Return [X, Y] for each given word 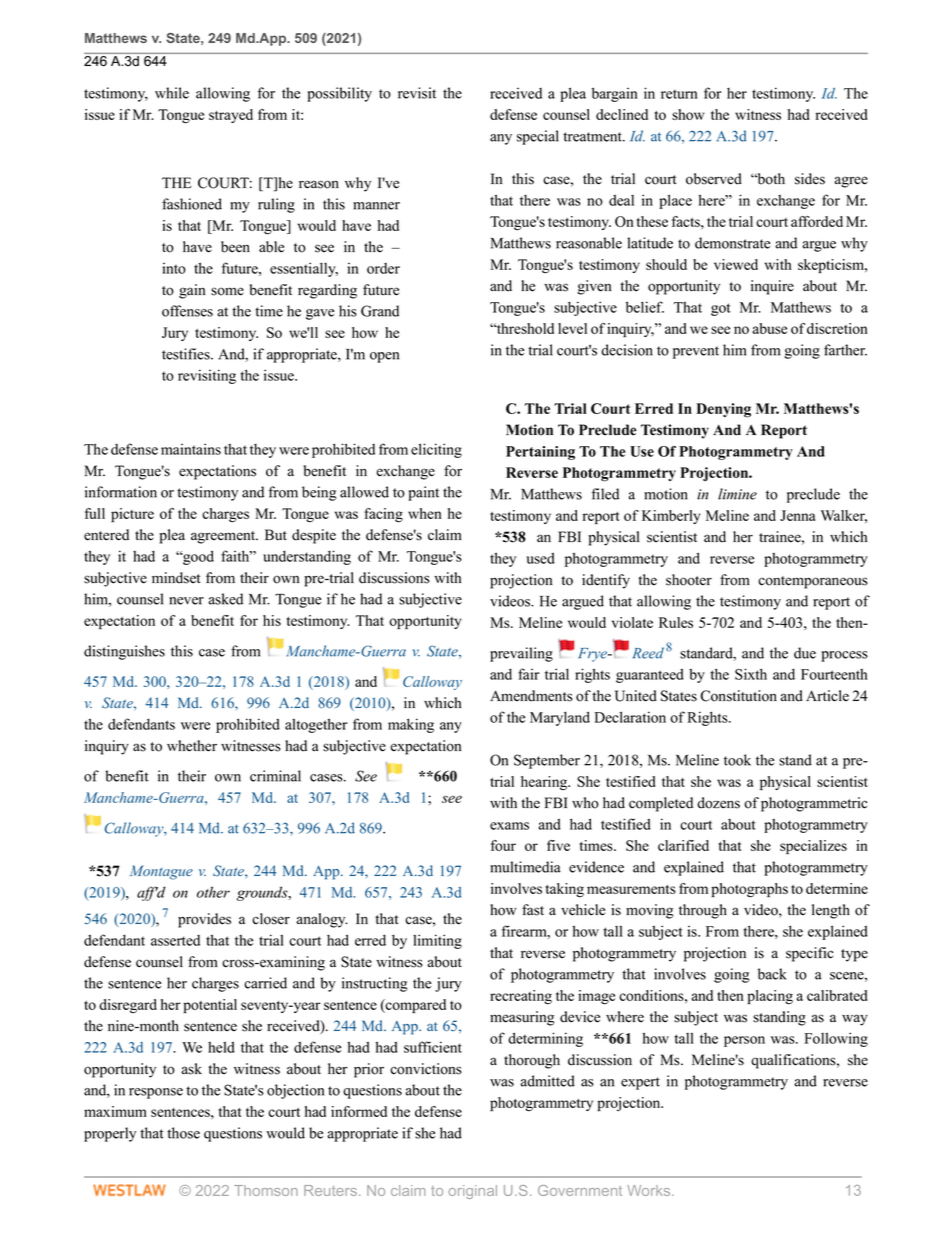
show [688, 114]
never [186, 601]
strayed [231, 116]
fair [528, 674]
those [183, 1133]
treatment [593, 137]
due [805, 653]
